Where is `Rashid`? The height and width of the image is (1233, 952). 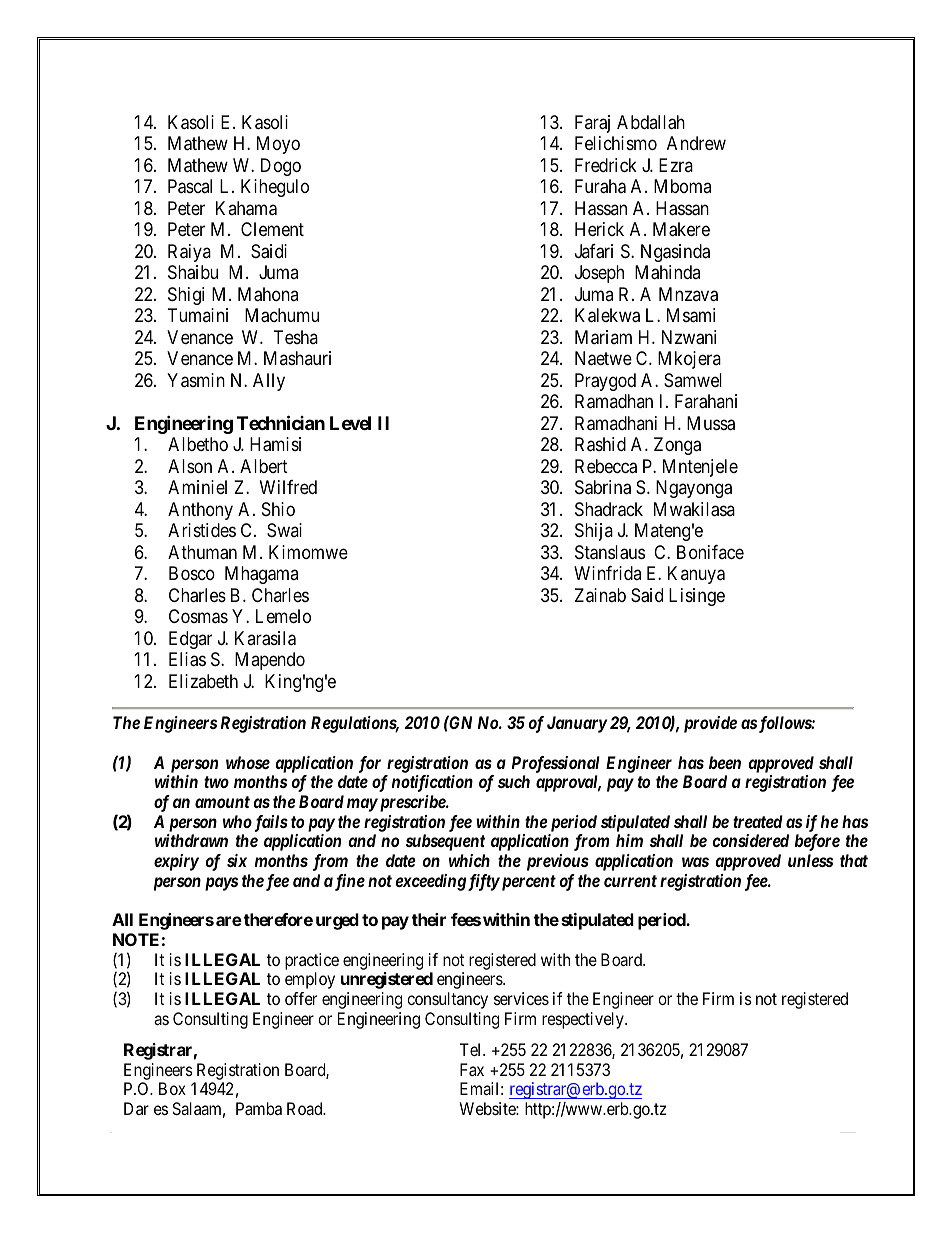
Rashid is located at coordinates (600, 444).
